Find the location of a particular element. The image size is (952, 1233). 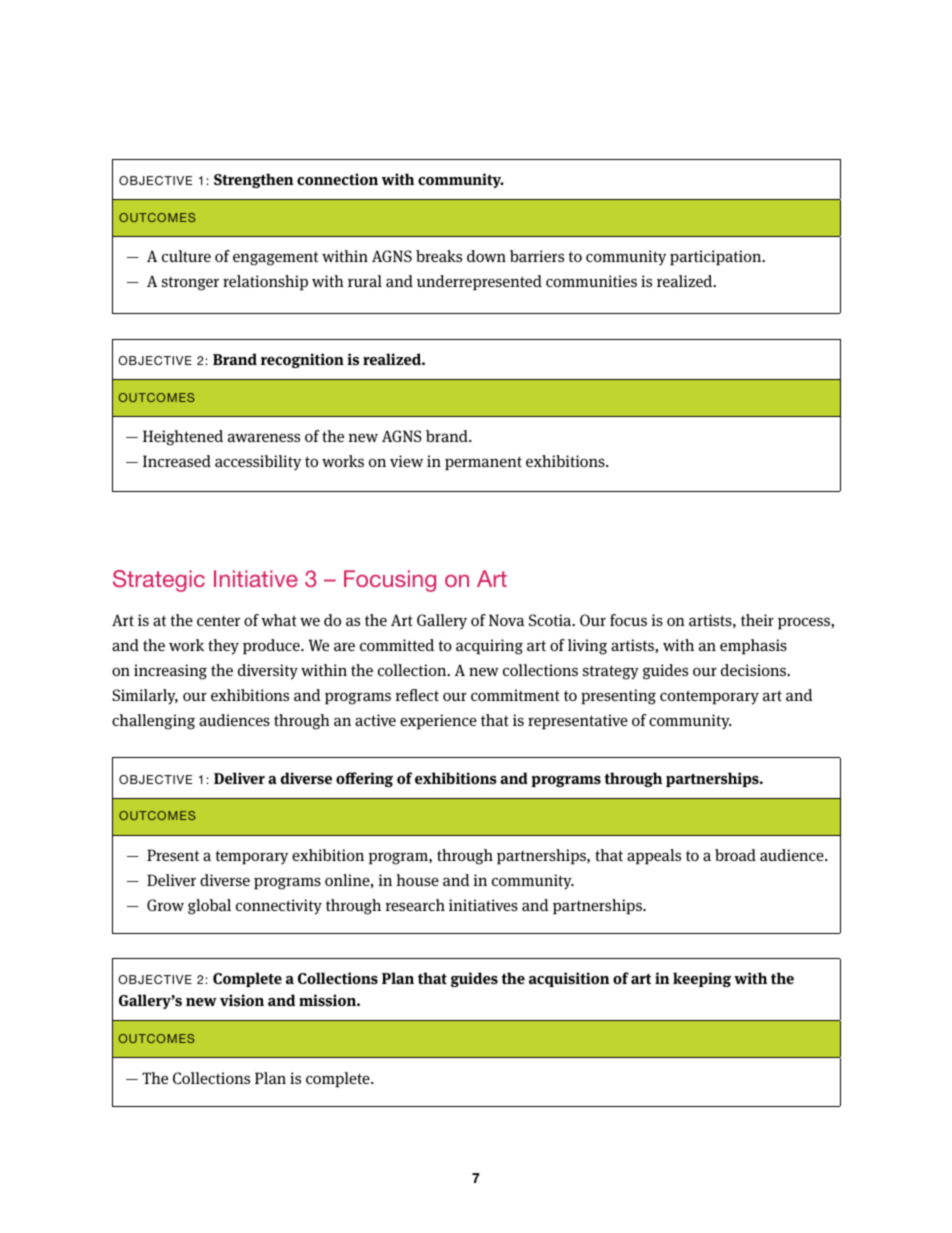

communities is located at coordinates (591, 281).
